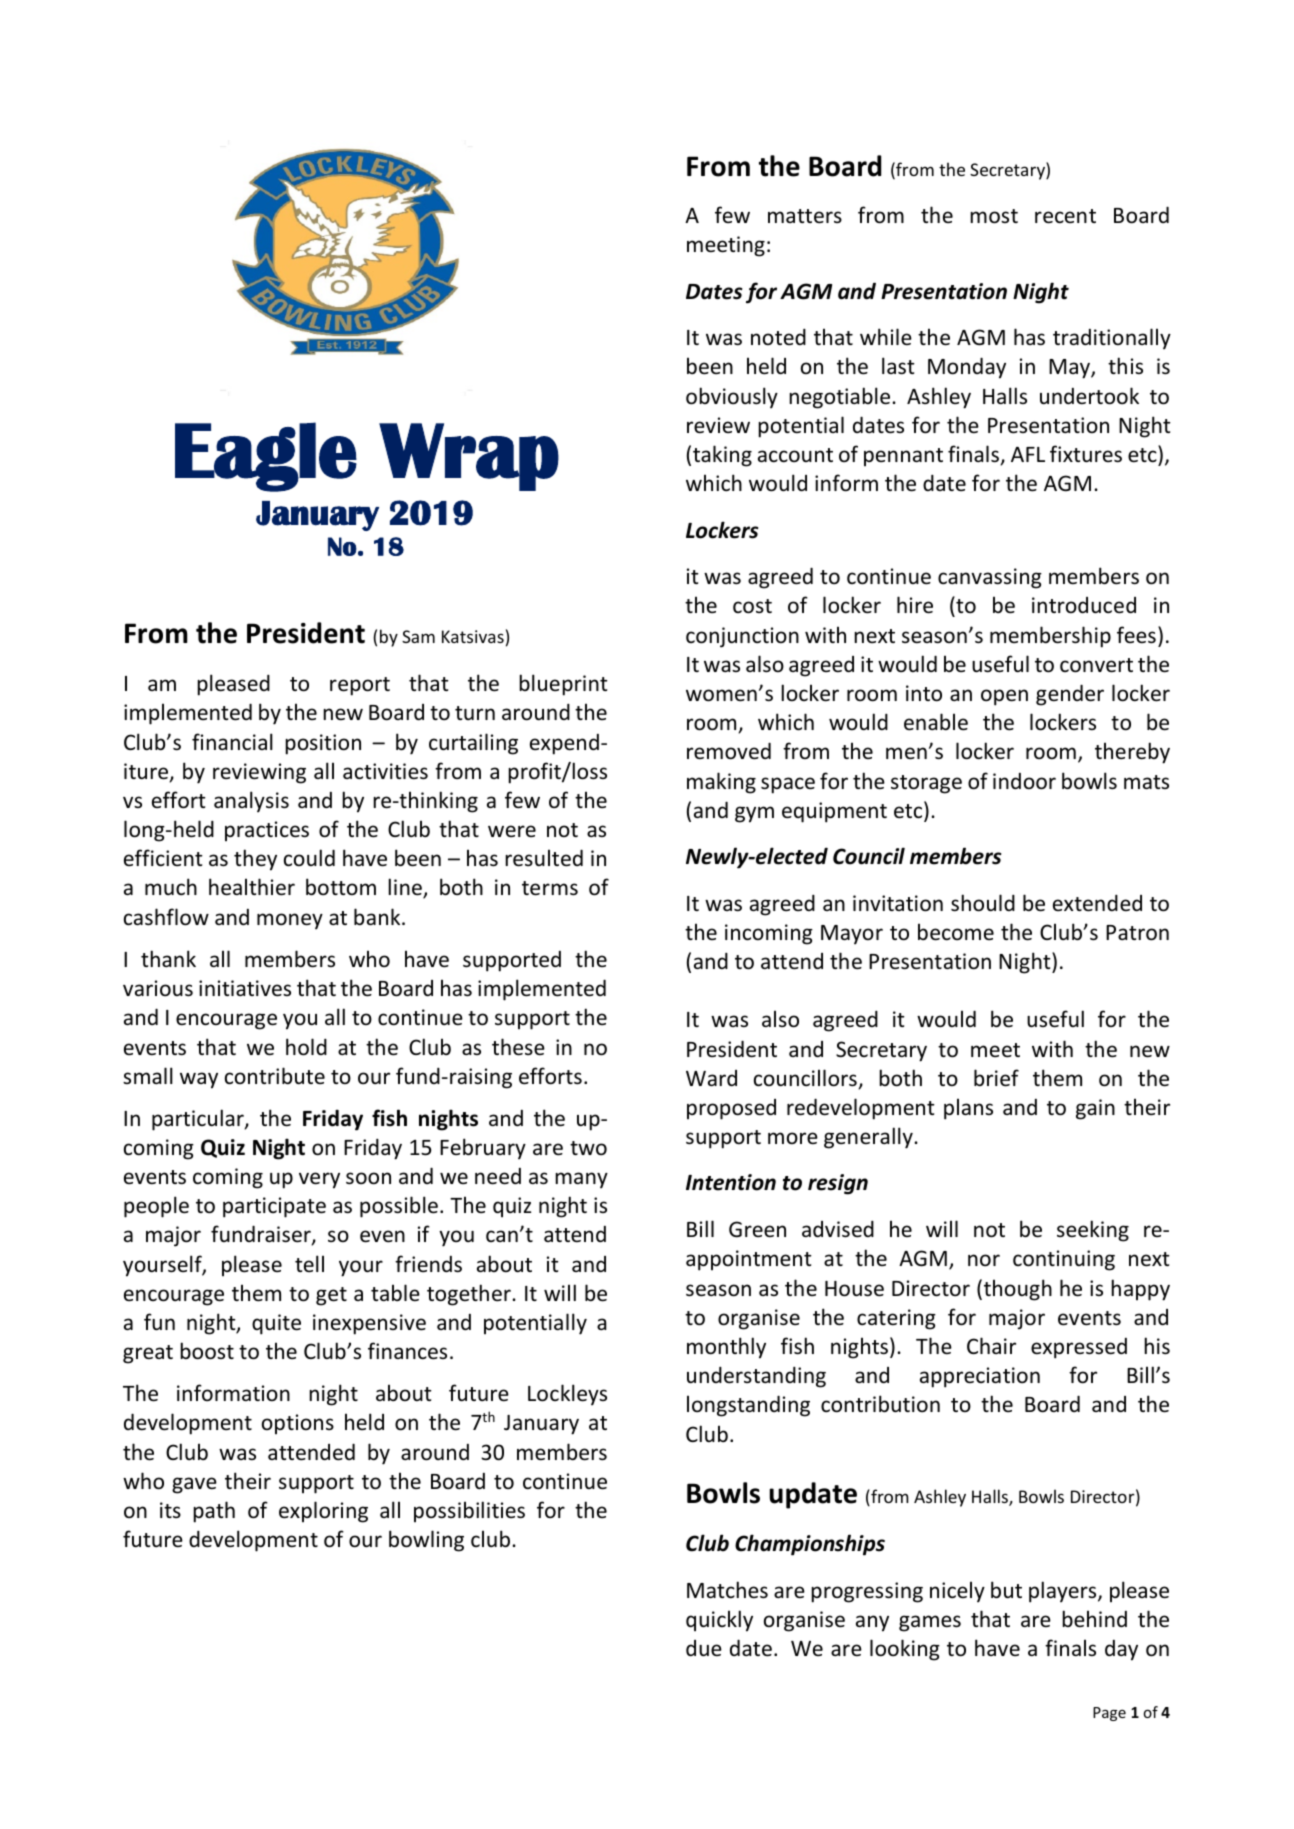 The width and height of the screenshot is (1294, 1829). I want to click on Wrap, so click(469, 457).
